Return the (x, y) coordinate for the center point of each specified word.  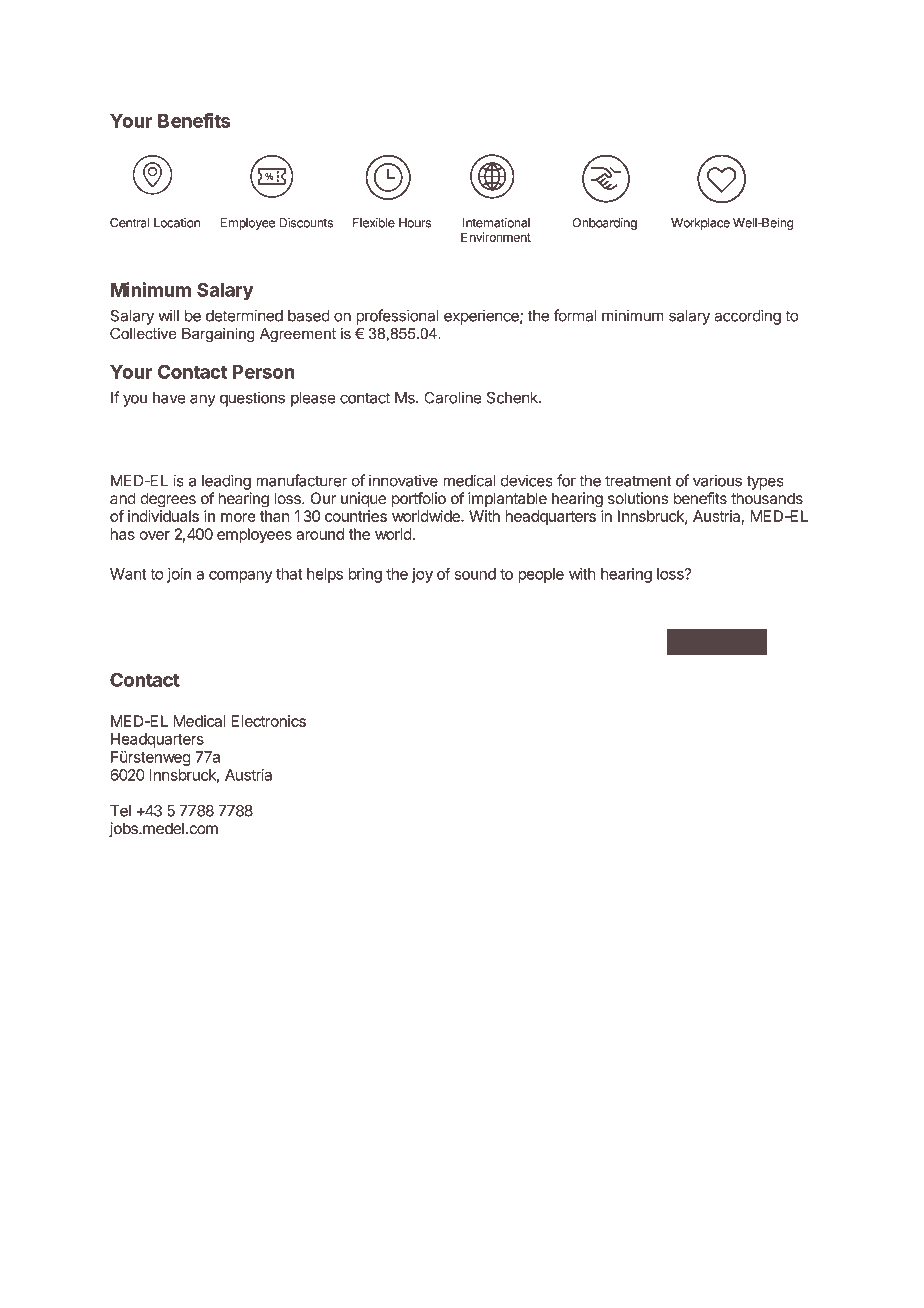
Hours (415, 223)
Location (177, 223)
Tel (120, 811)
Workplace (700, 224)
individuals (163, 516)
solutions (638, 498)
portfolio (419, 500)
